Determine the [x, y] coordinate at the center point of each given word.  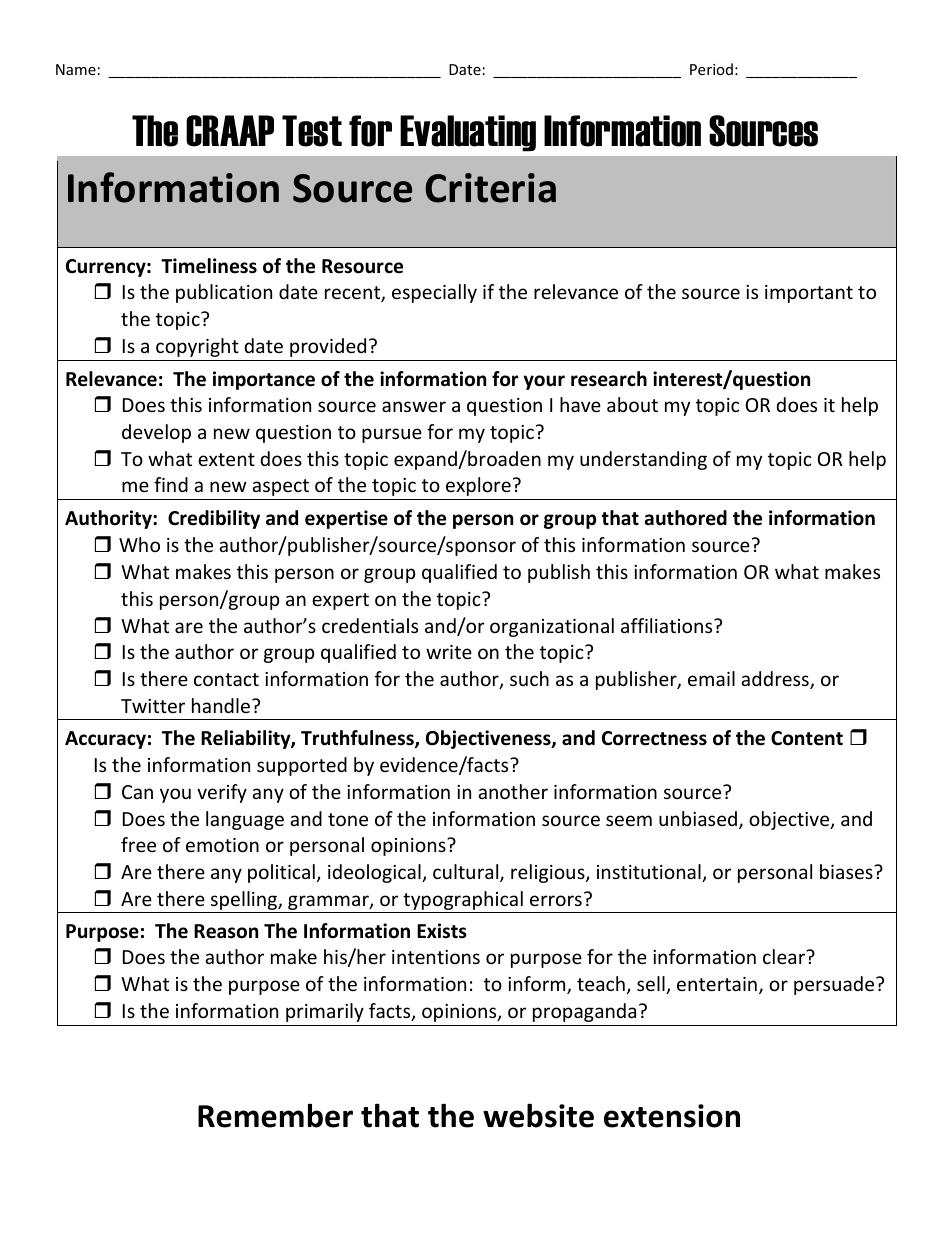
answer [414, 406]
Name [76, 69]
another [513, 791]
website [538, 1115]
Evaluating [468, 133]
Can [137, 792]
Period [711, 69]
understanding [643, 460]
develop [156, 433]
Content [807, 738]
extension [672, 1116]
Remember [275, 1115]
